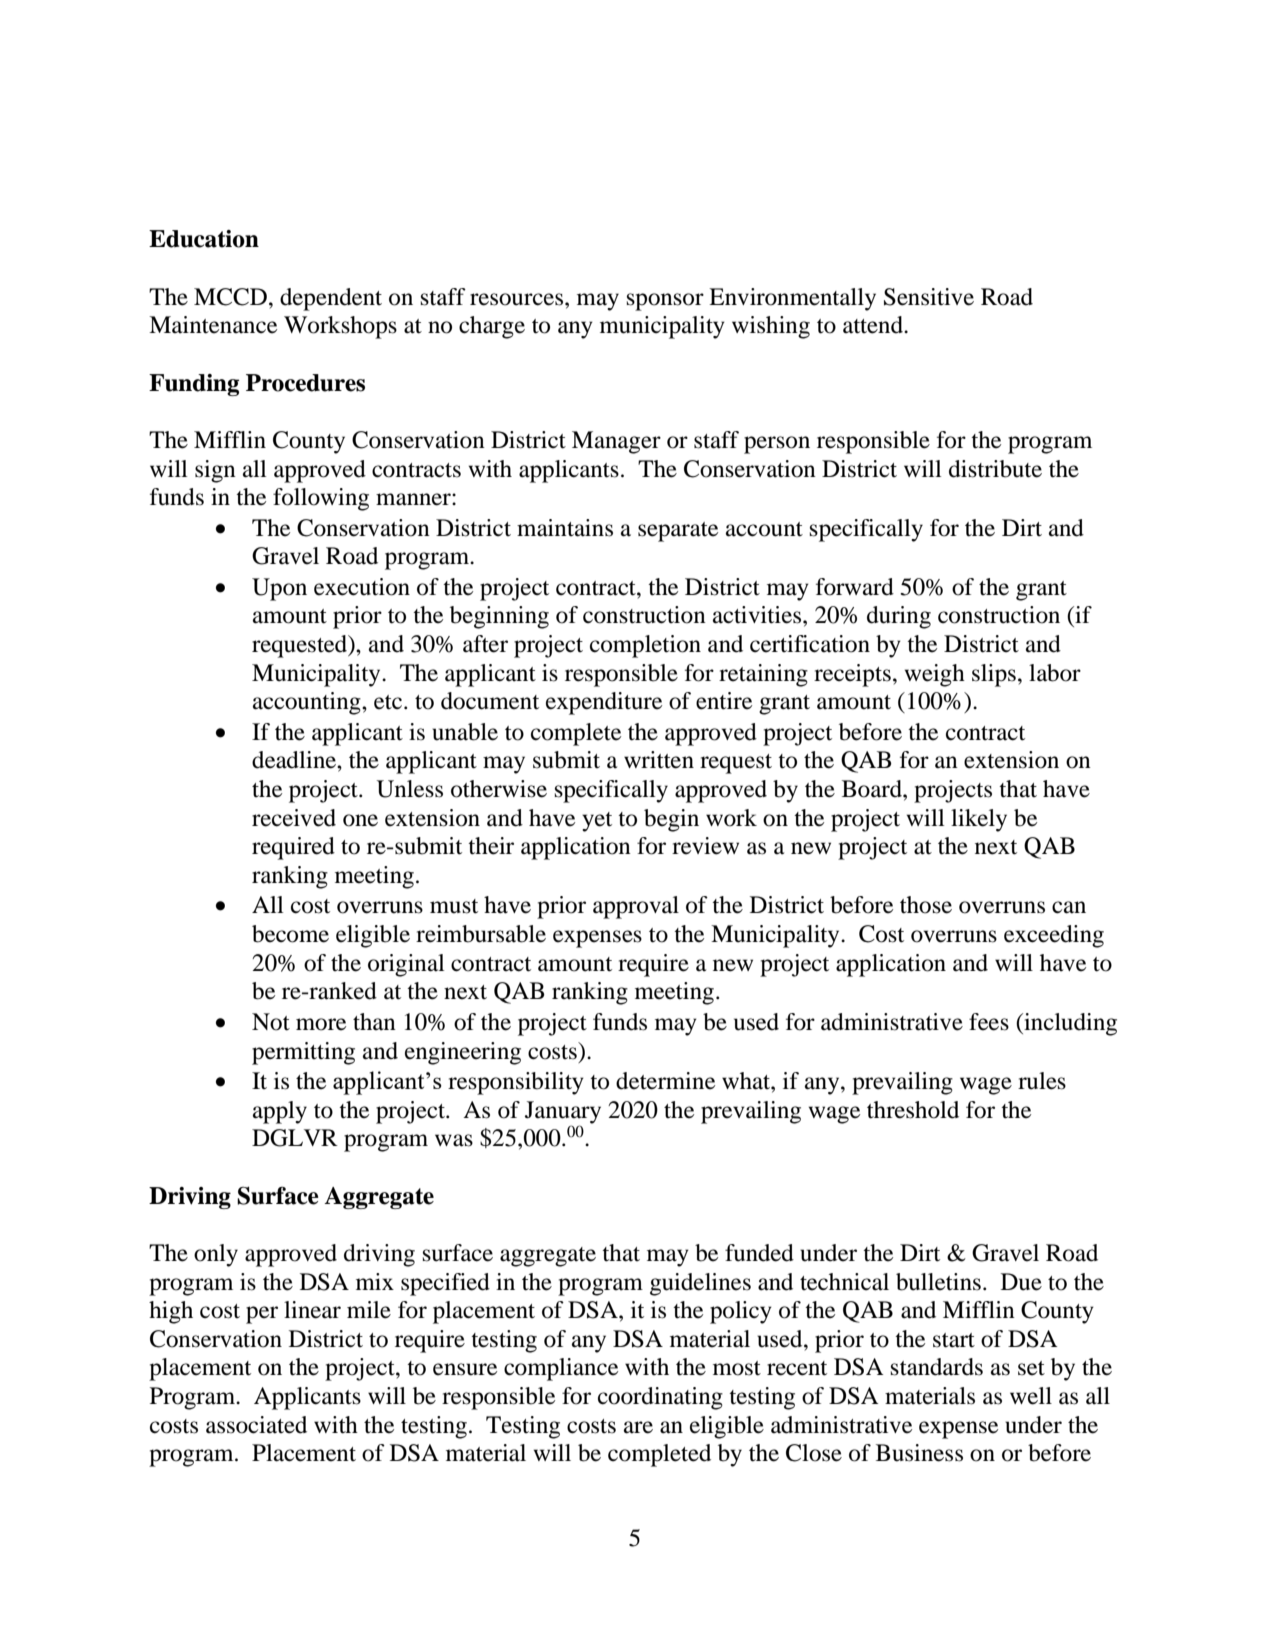 This image has width=1270, height=1644. I want to click on determine, so click(665, 1081).
